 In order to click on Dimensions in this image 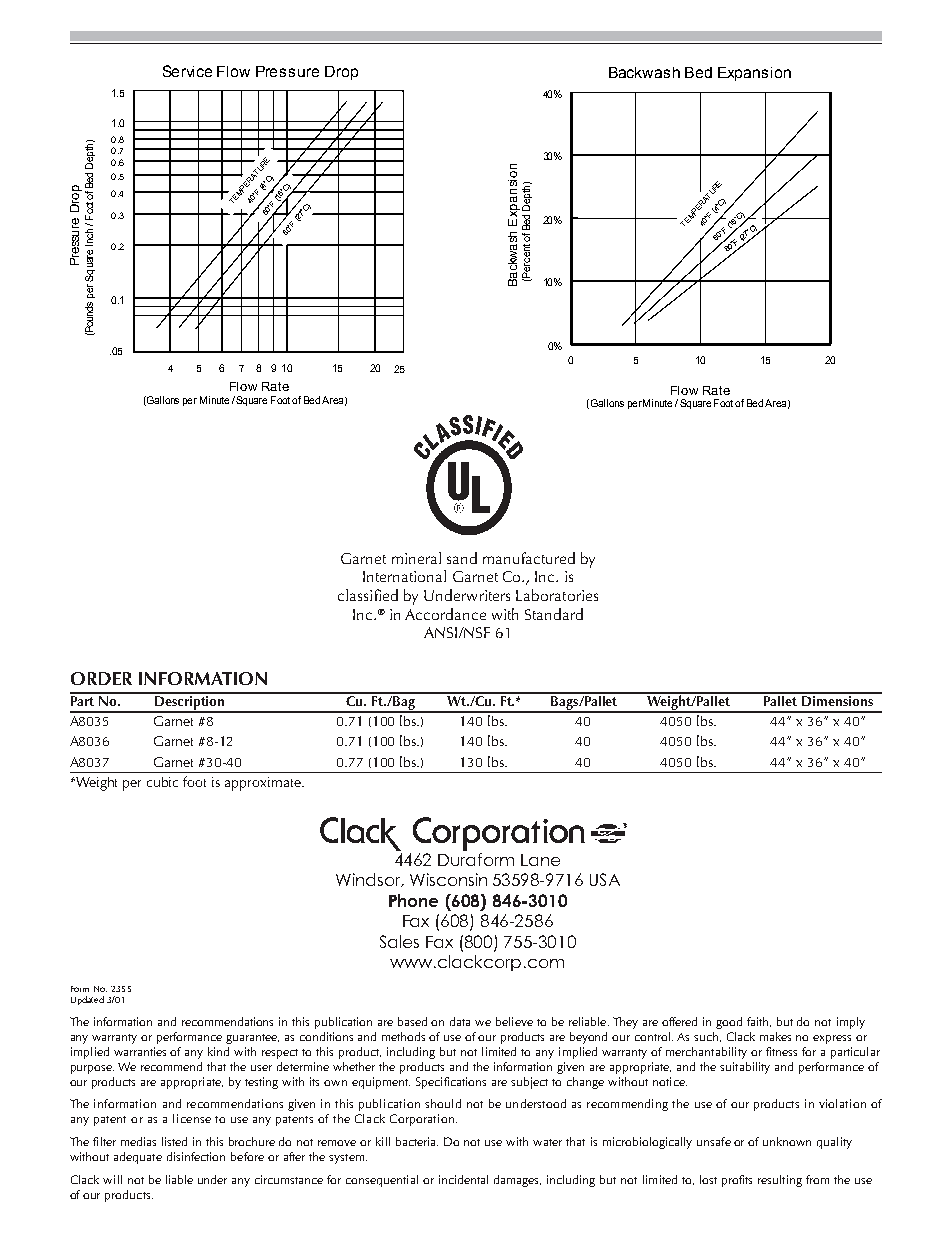, I will do `click(838, 699)`.
